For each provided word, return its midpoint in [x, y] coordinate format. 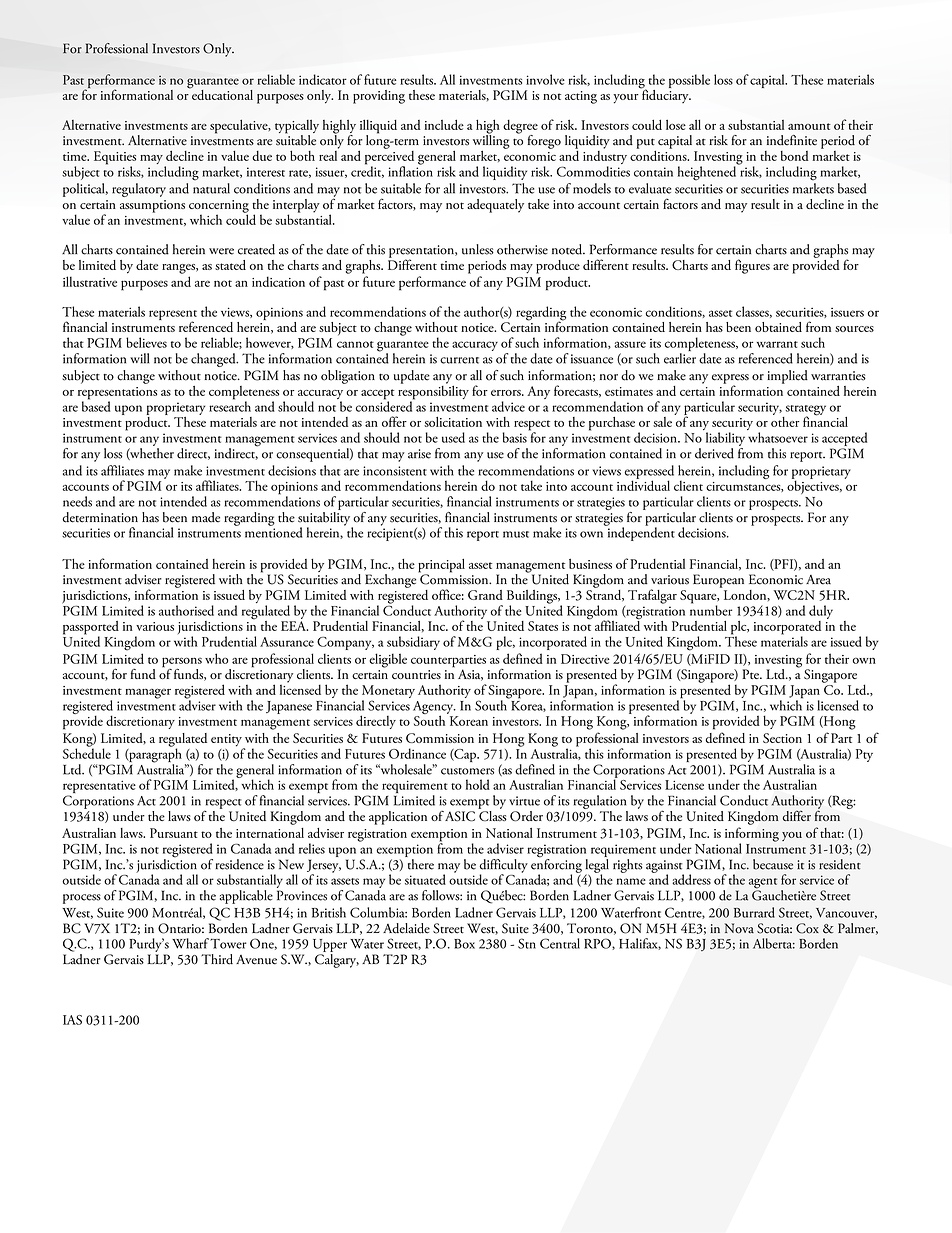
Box [464, 944]
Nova [739, 928]
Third [217, 959]
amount [809, 126]
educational [221, 93]
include [444, 124]
